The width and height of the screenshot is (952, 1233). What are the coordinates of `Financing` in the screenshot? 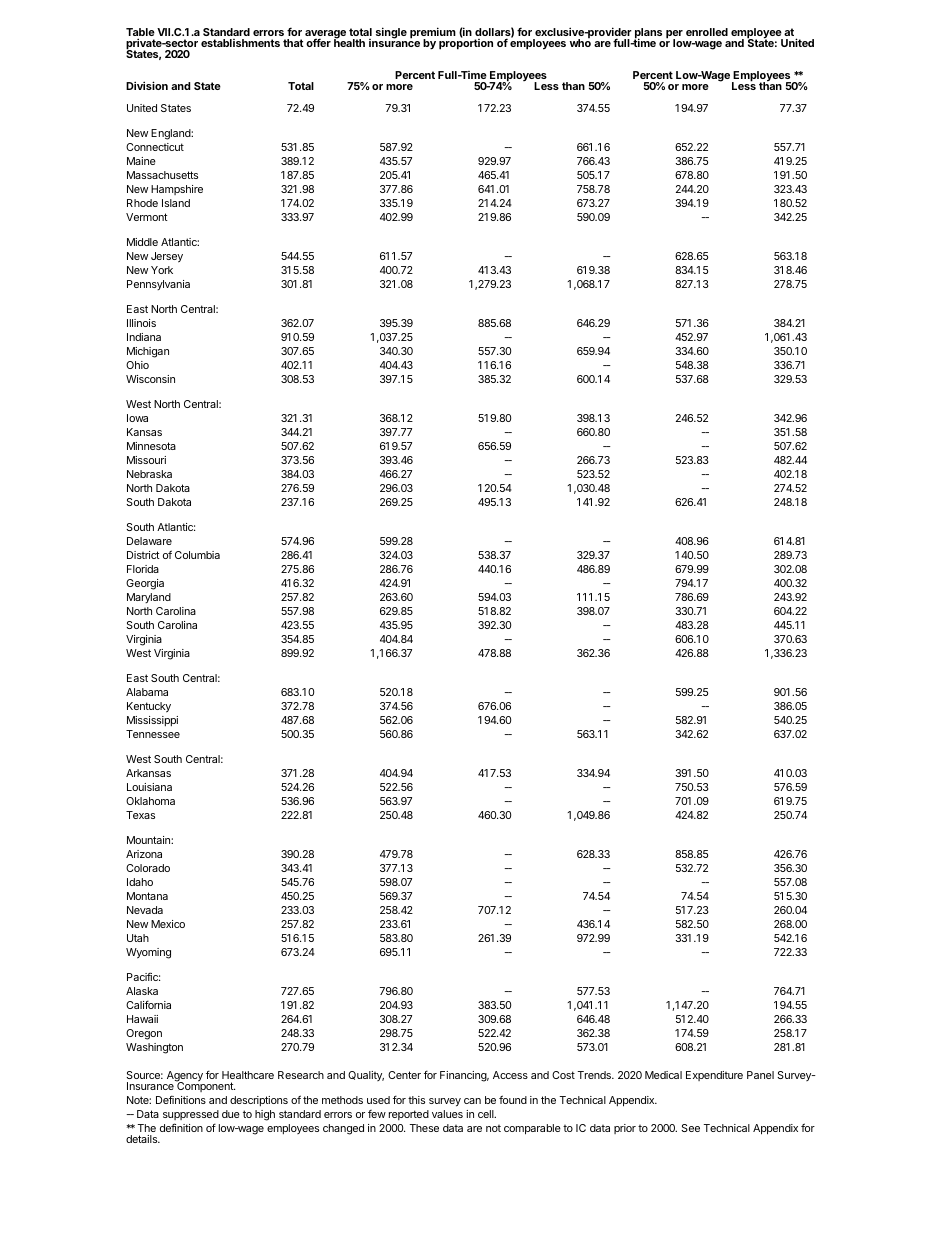 It's located at (464, 1076).
